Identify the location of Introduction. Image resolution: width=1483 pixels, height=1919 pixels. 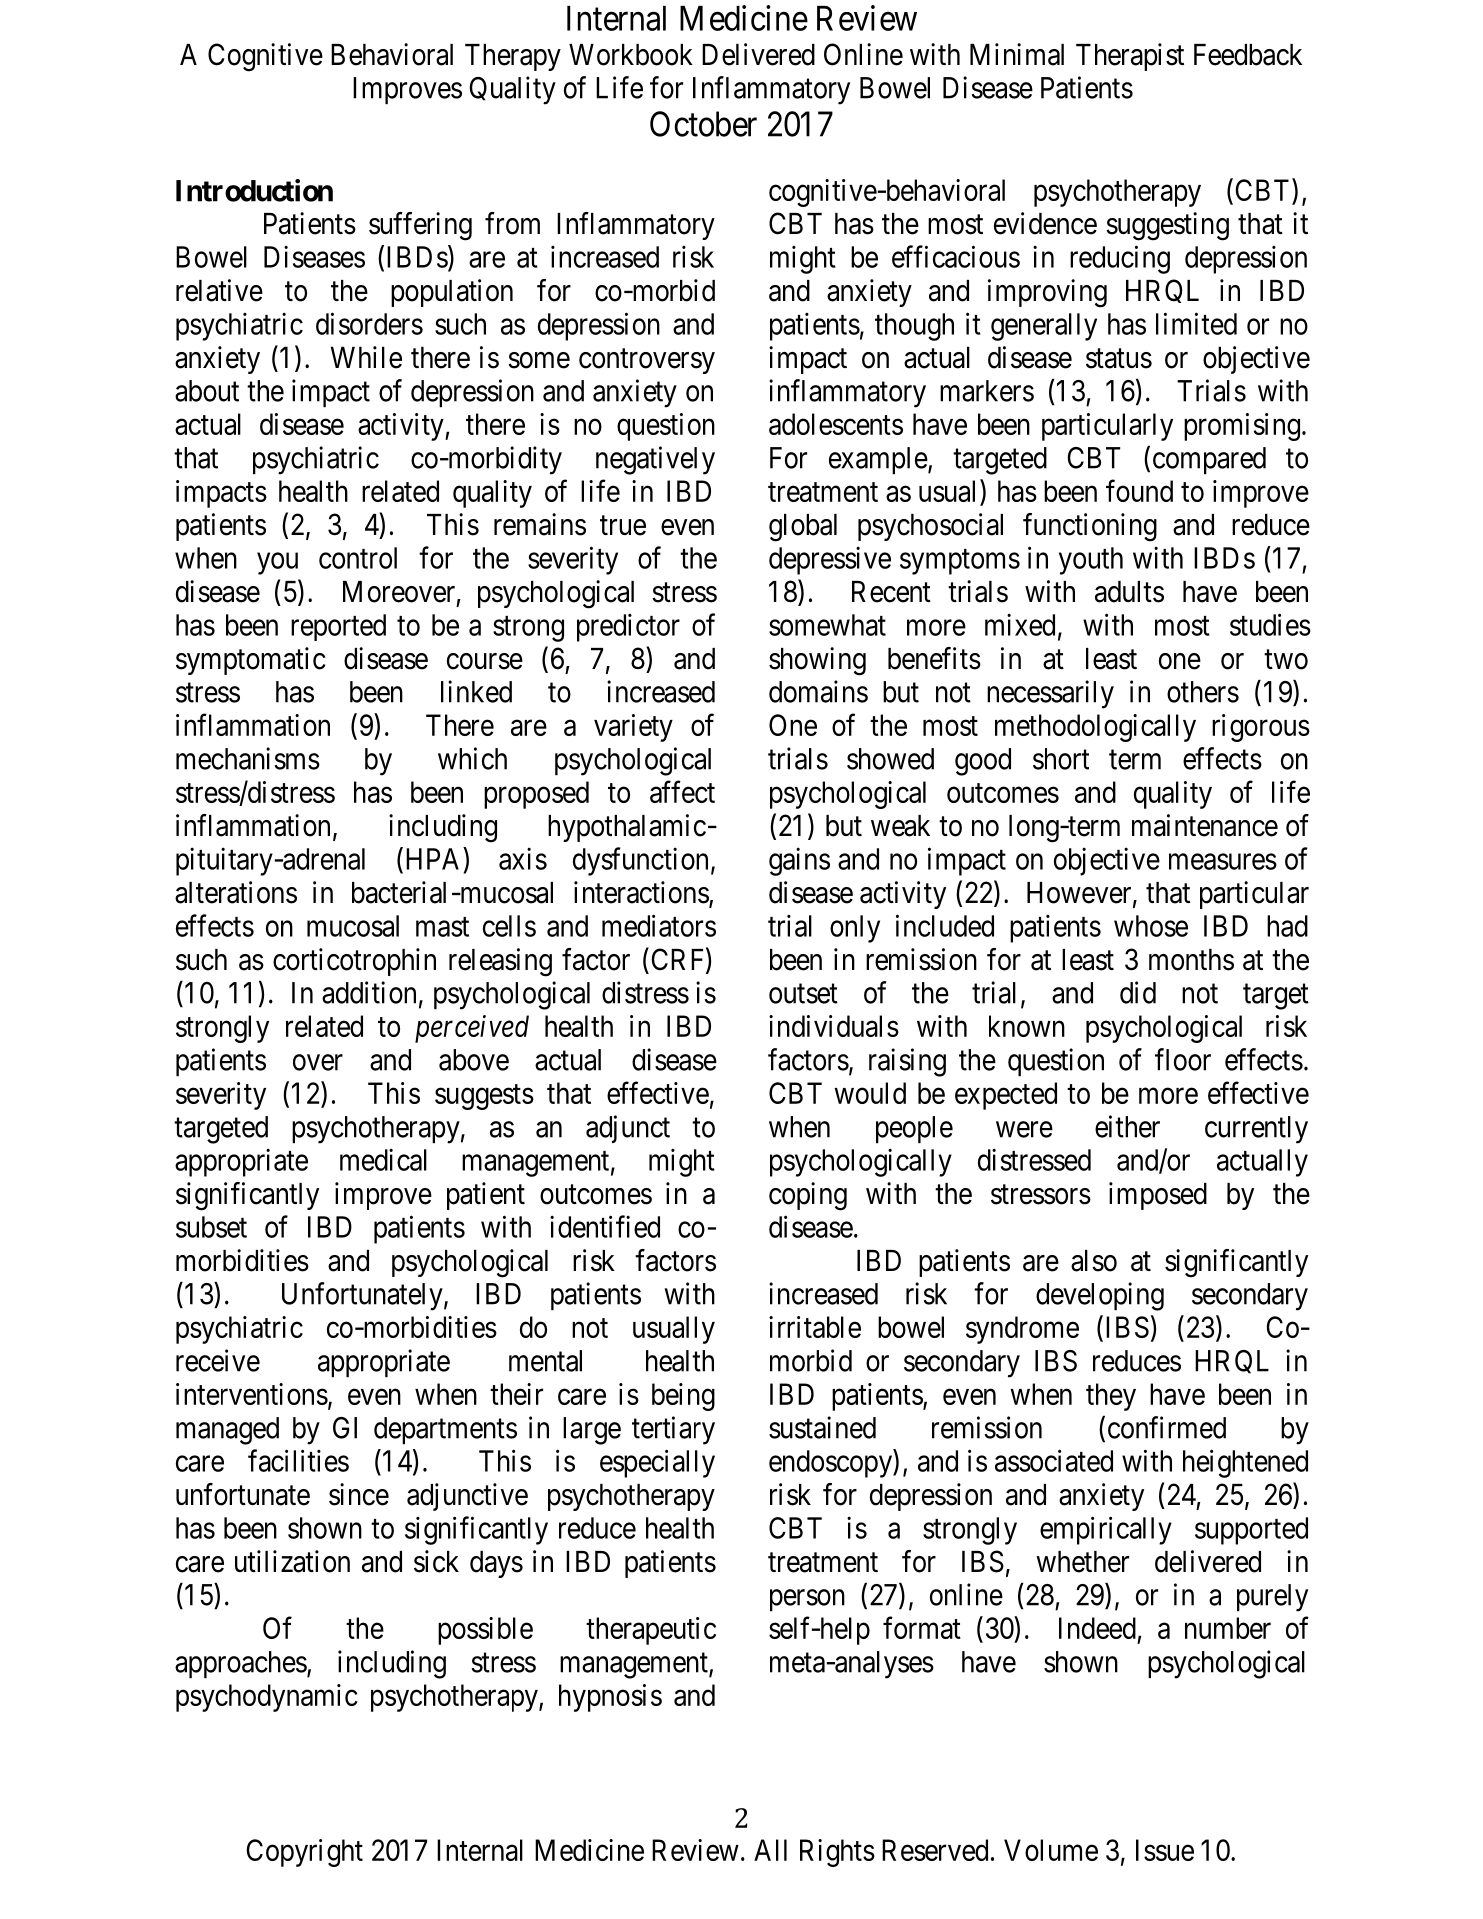
(254, 190).
